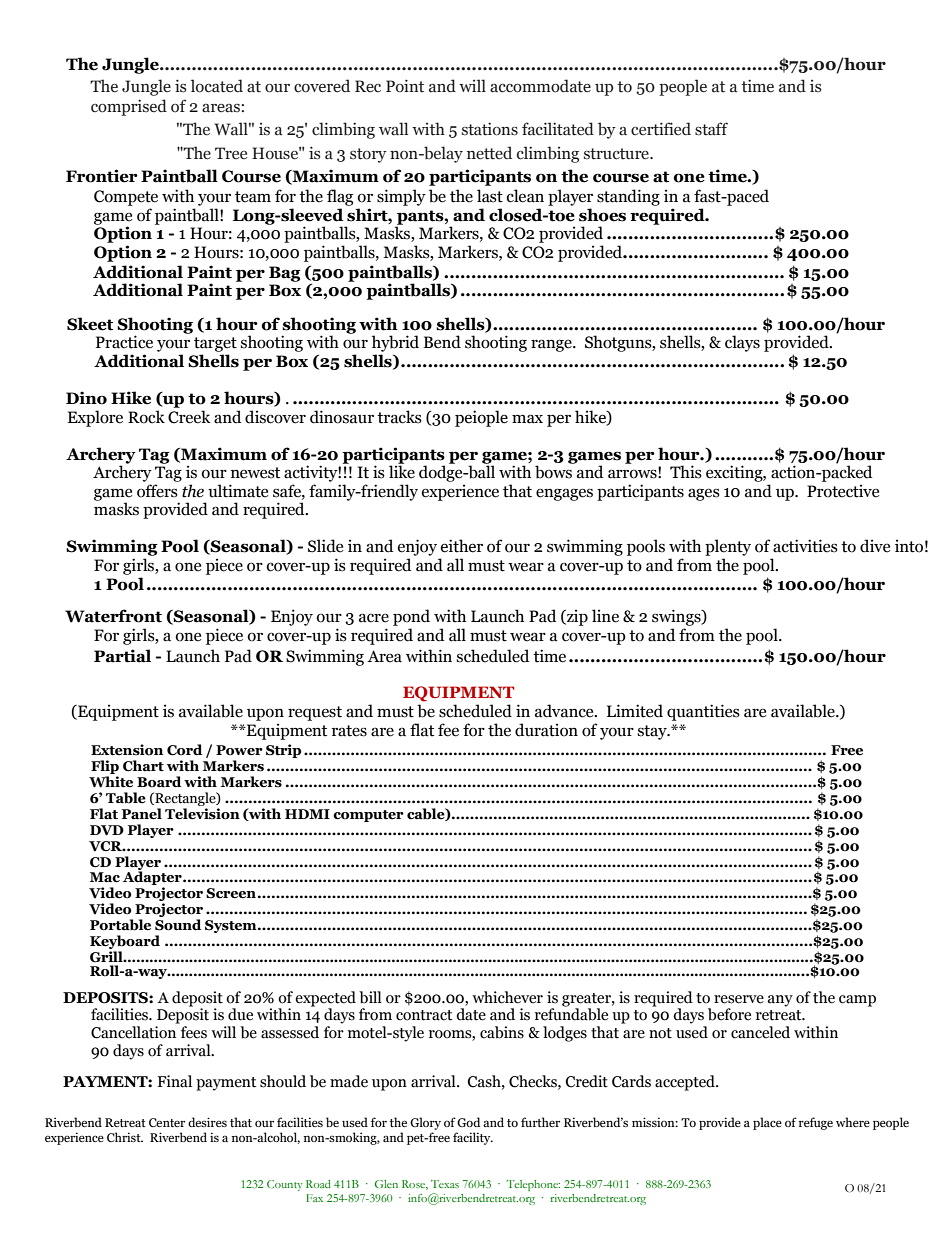 This document has width=952, height=1233. Describe the element at coordinates (552, 345) in the document. I see `range` at that location.
